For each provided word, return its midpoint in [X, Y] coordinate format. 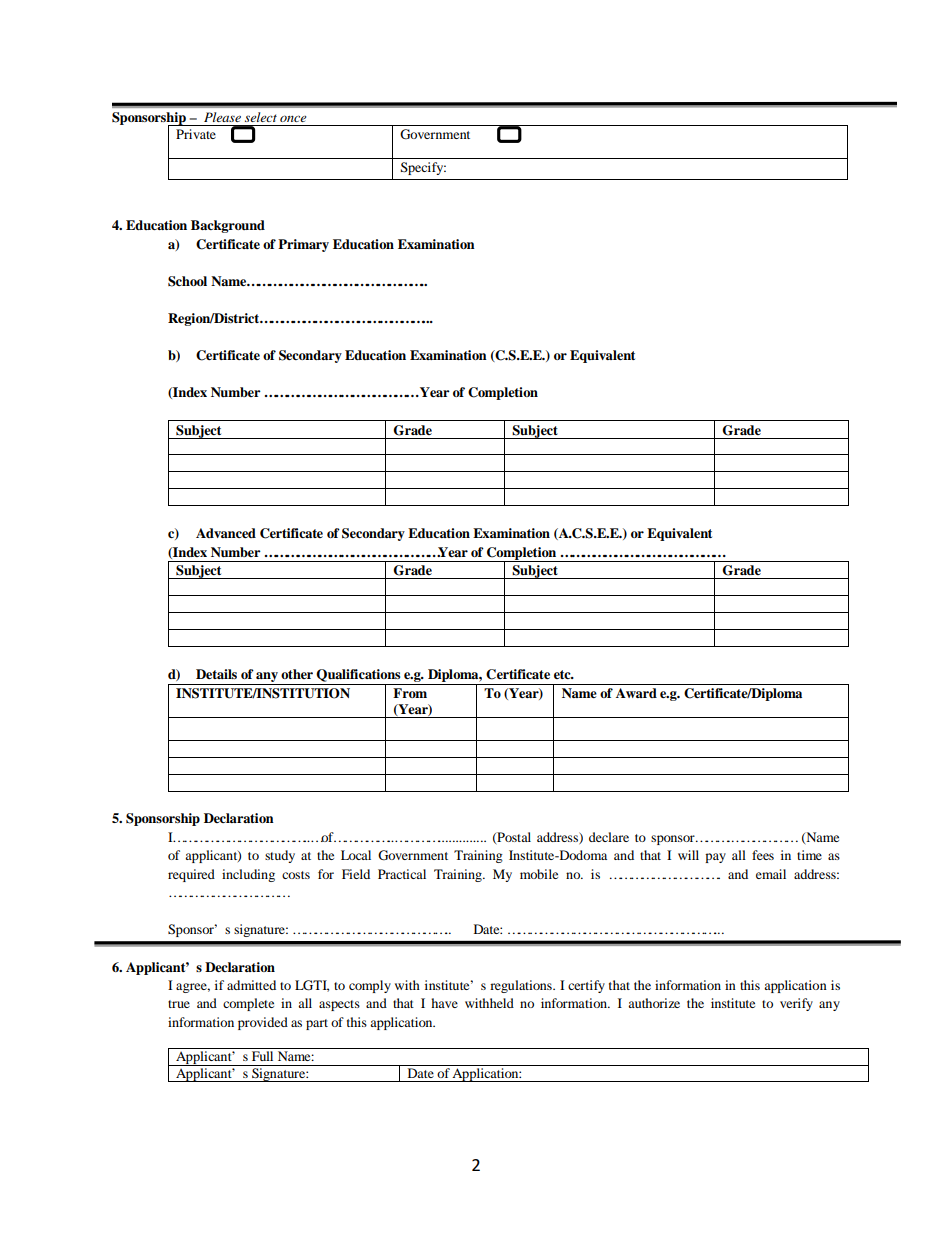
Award [636, 693]
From [410, 693]
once [293, 118]
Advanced [226, 533]
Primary [303, 245]
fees [763, 855]
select [261, 117]
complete [248, 1004]
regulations [522, 986]
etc [563, 674]
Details [216, 674]
